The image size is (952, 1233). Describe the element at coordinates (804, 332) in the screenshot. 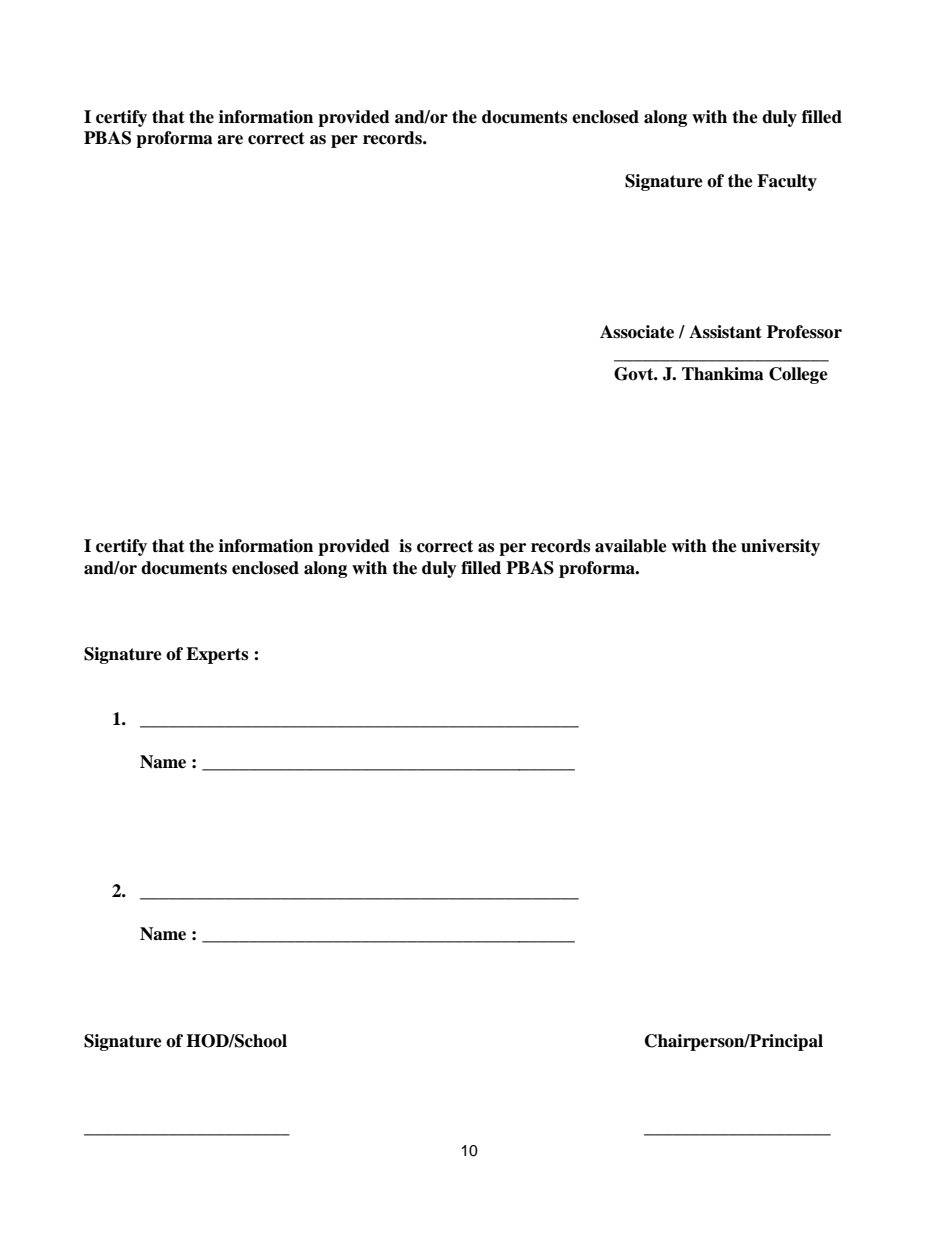

I see `Professor` at that location.
